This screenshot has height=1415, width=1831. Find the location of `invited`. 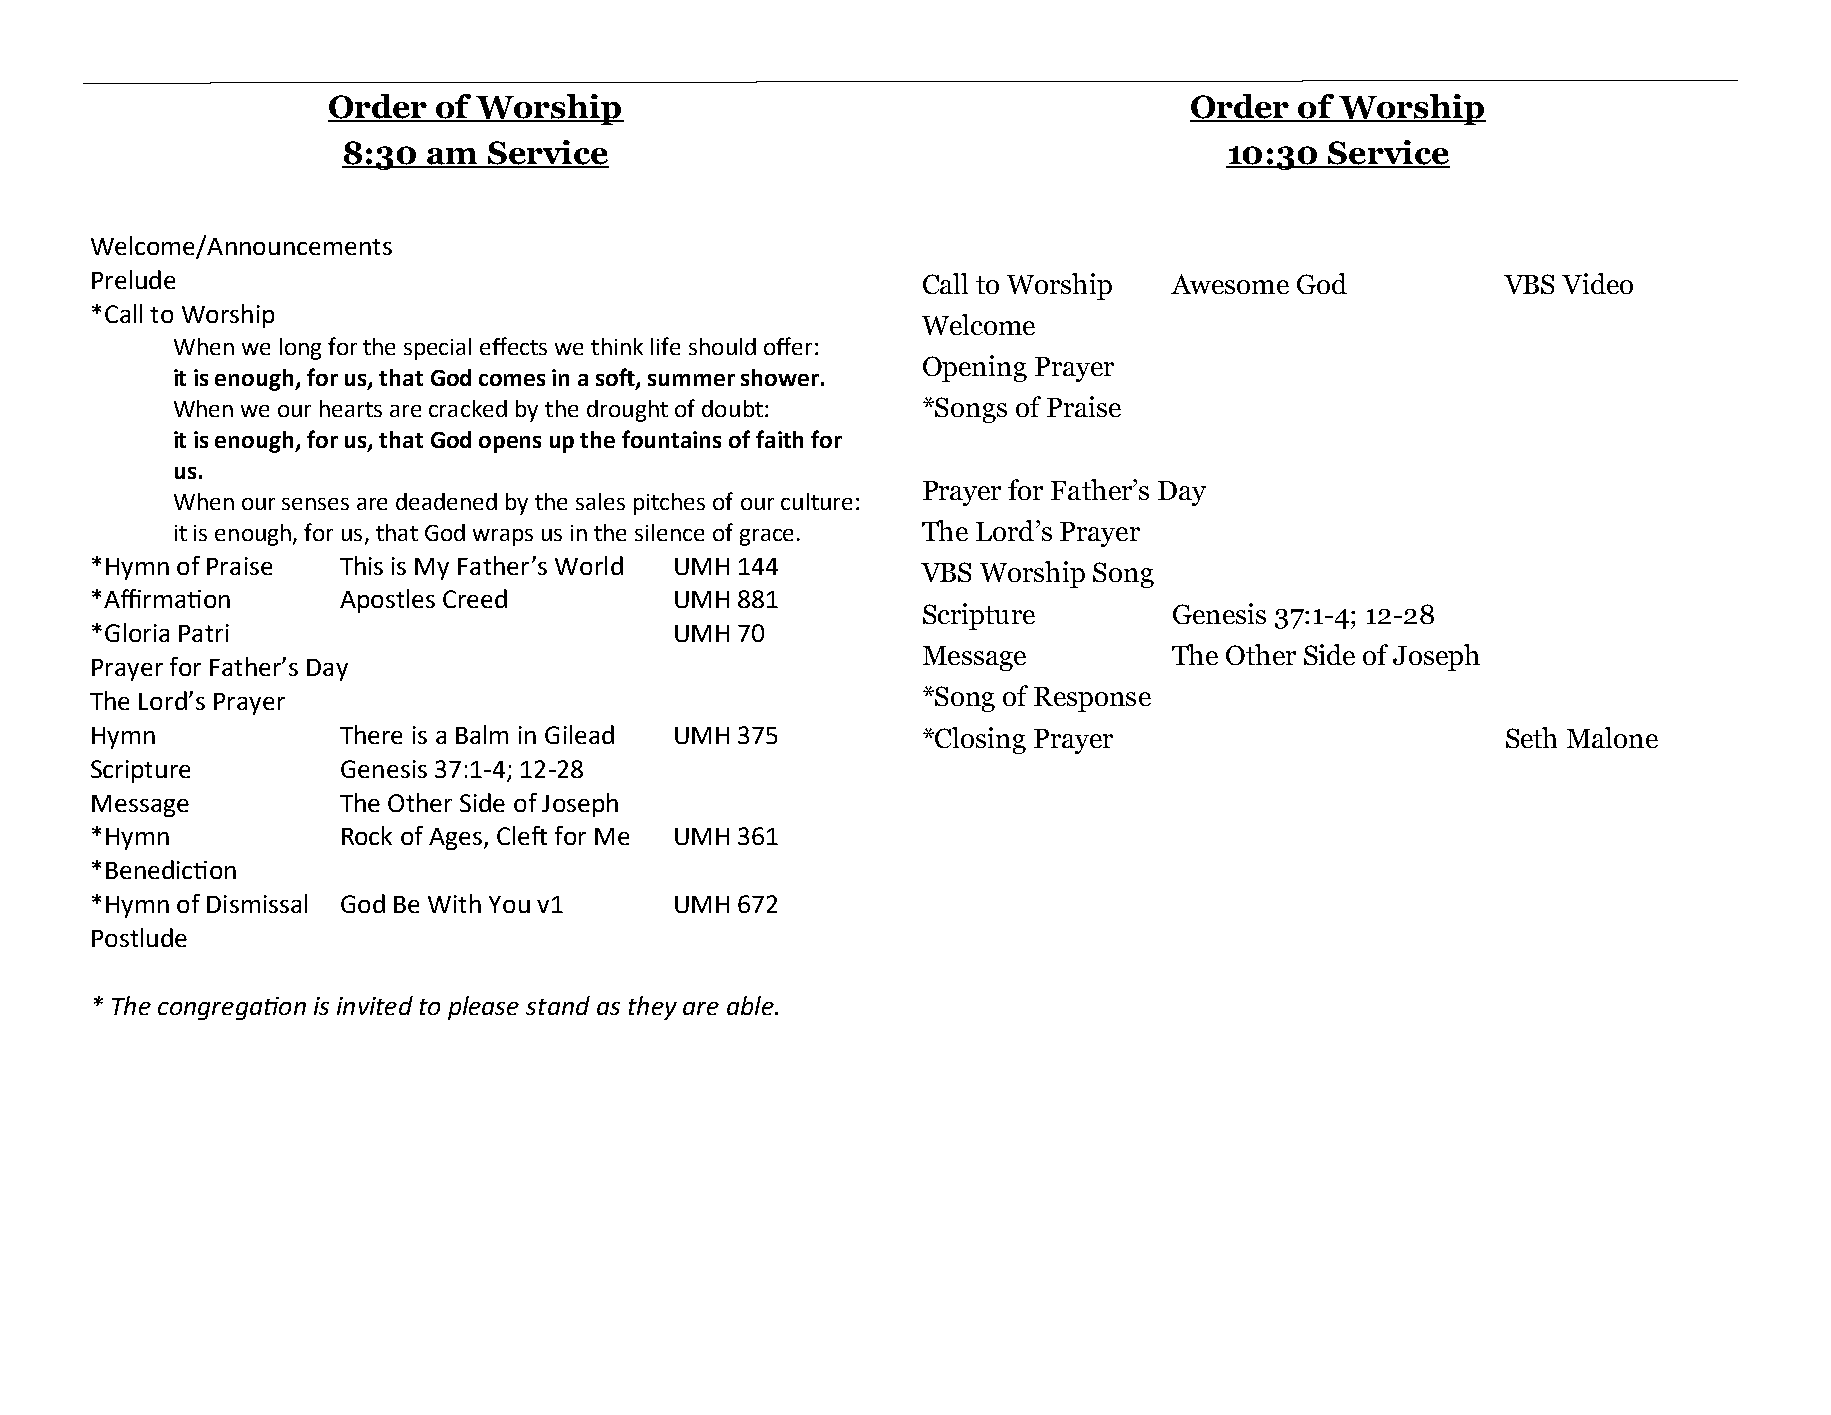

invited is located at coordinates (375, 1005).
